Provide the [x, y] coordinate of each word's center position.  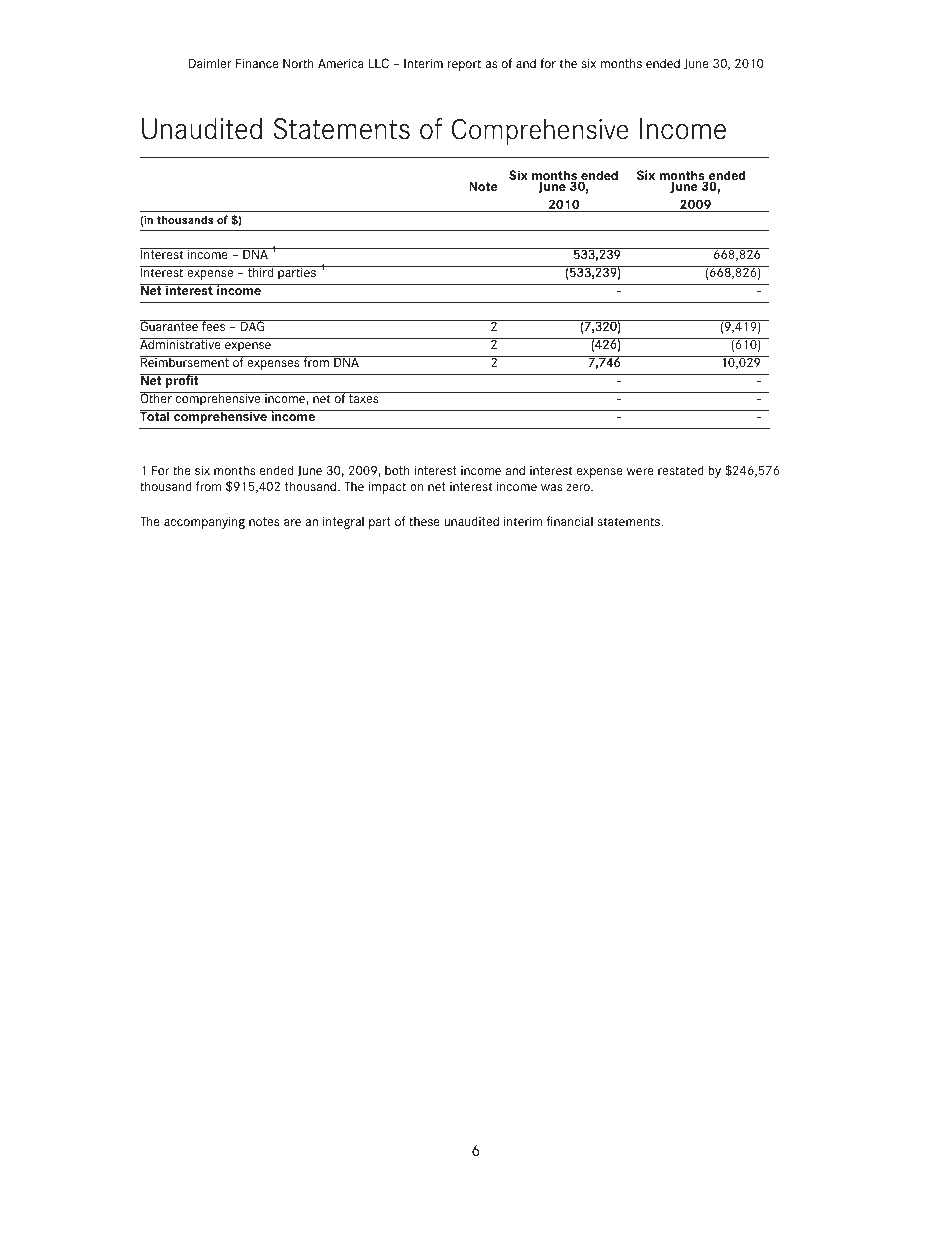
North [298, 63]
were [640, 471]
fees [214, 325]
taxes [364, 398]
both [397, 470]
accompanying [204, 522]
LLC [379, 63]
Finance [257, 63]
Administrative [181, 343]
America [341, 63]
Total [156, 415]
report [464, 65]
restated [681, 470]
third [261, 271]
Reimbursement [185, 361]
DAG [253, 325]
